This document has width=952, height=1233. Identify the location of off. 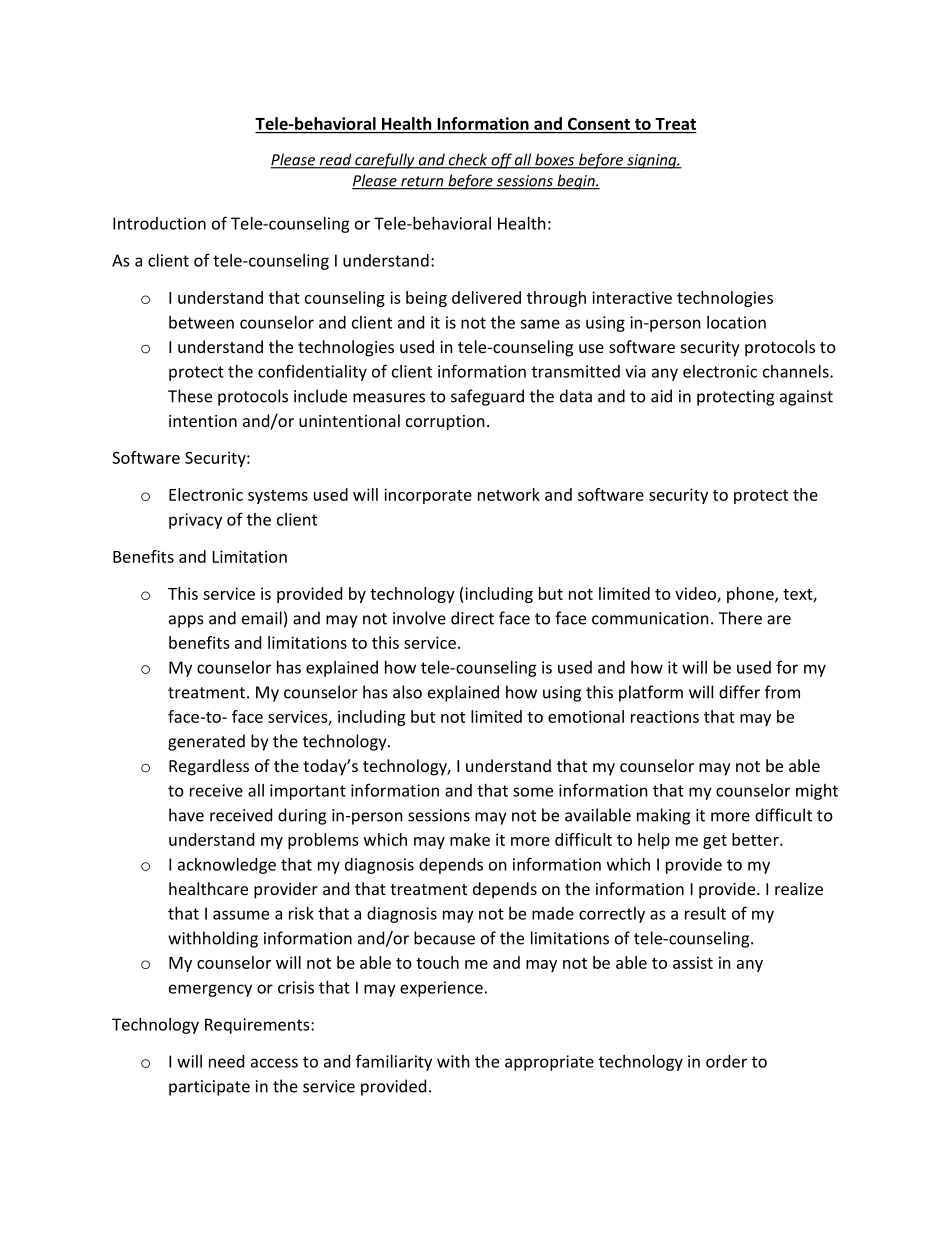
(501, 161).
